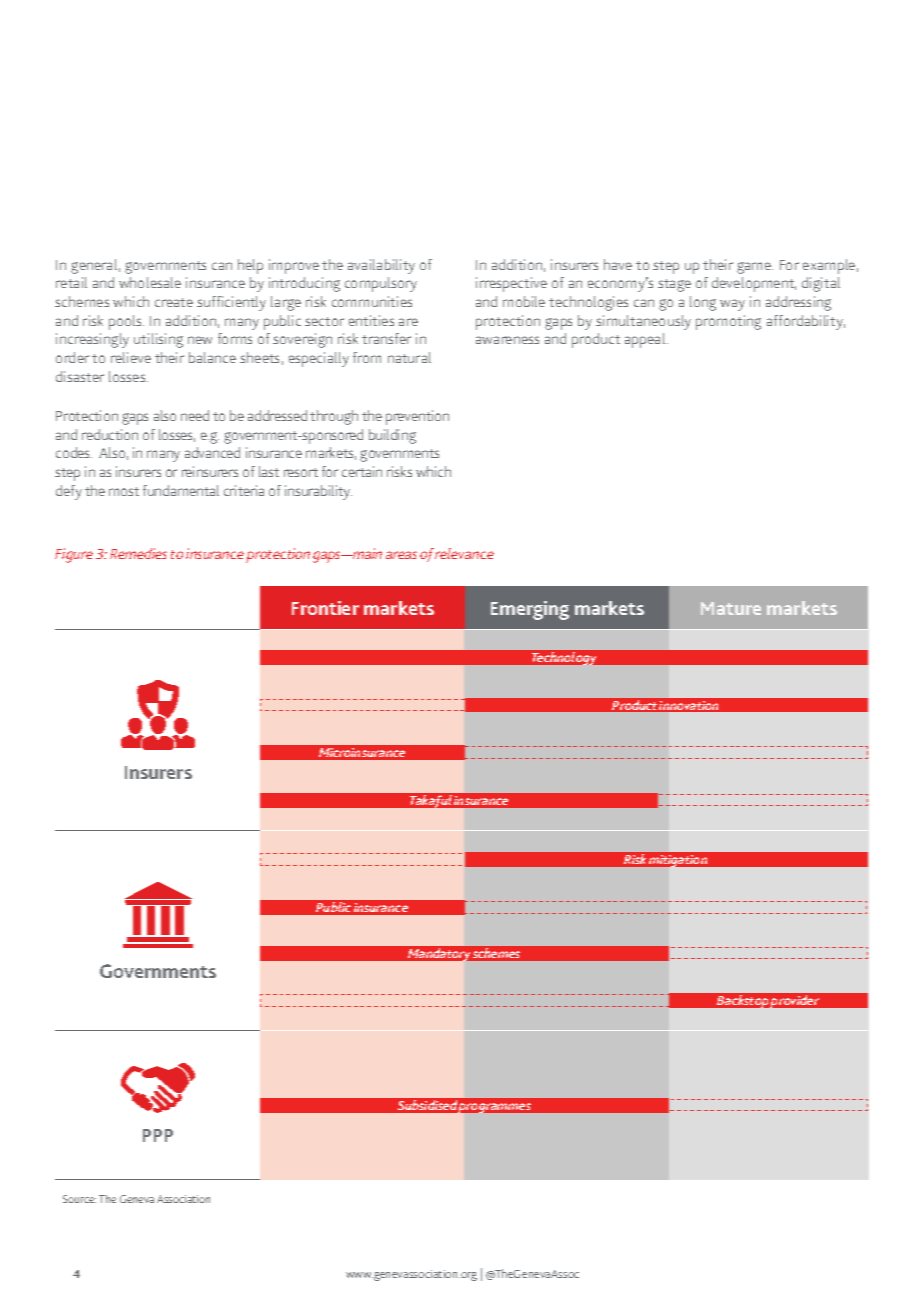 The height and width of the screenshot is (1308, 924). What do you see at coordinates (150, 282) in the screenshot?
I see `wholesale` at bounding box center [150, 282].
